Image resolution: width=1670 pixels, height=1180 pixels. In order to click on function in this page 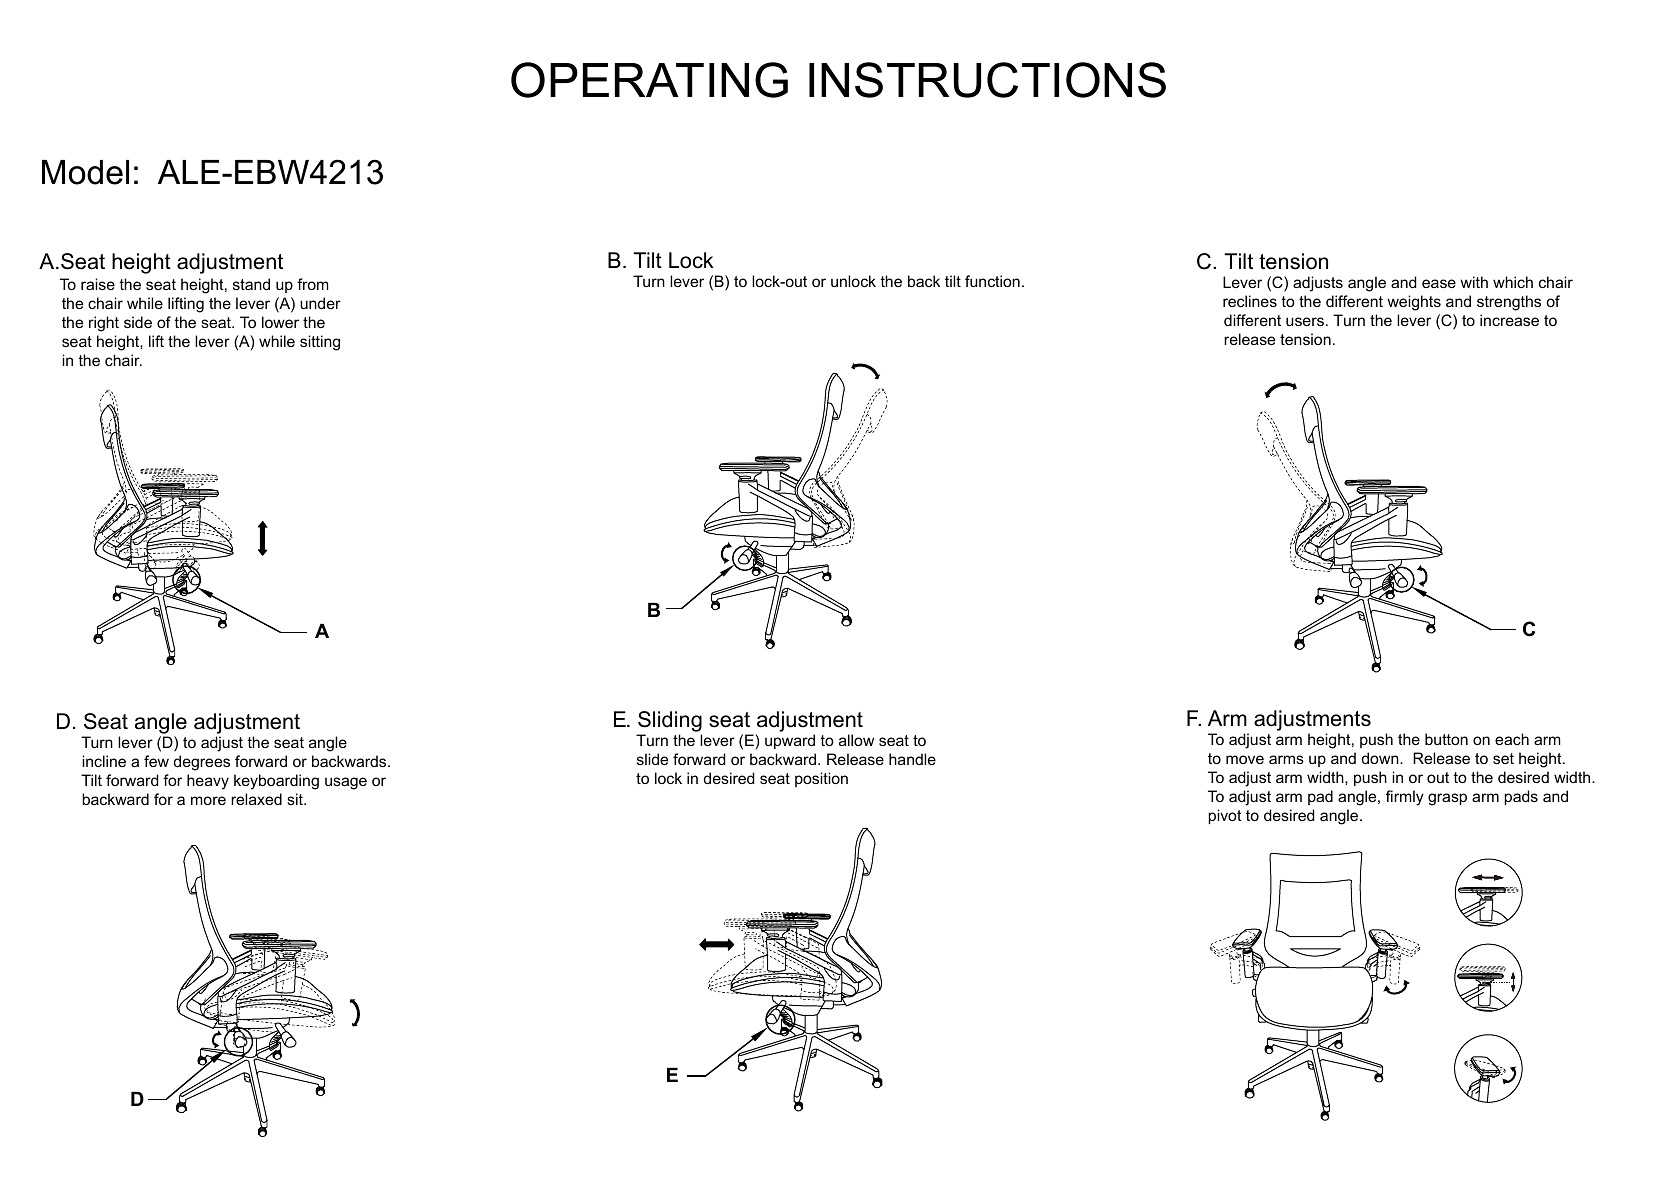, I will do `click(992, 281)`.
